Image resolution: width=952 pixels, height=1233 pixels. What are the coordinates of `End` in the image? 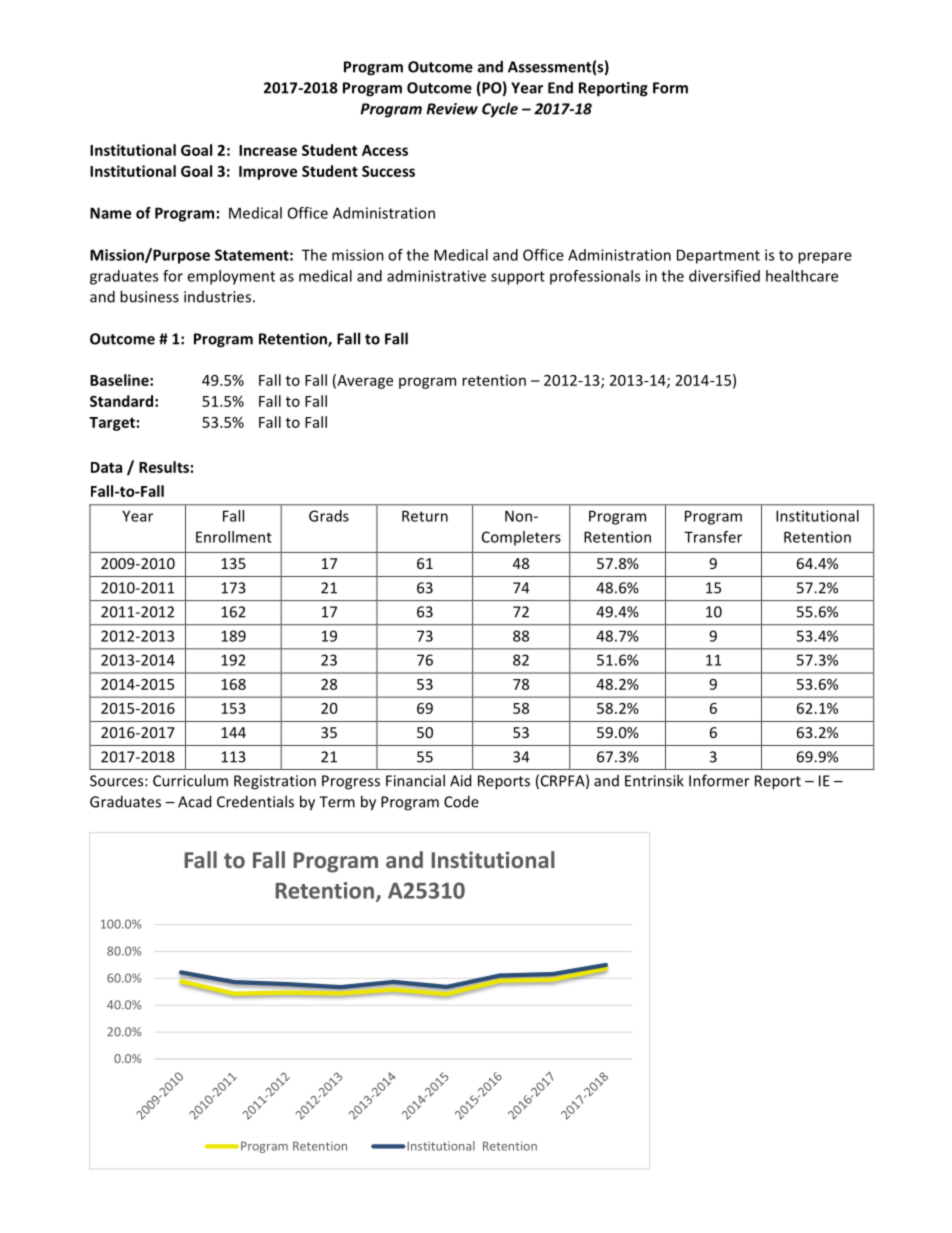 It's located at (560, 87).
